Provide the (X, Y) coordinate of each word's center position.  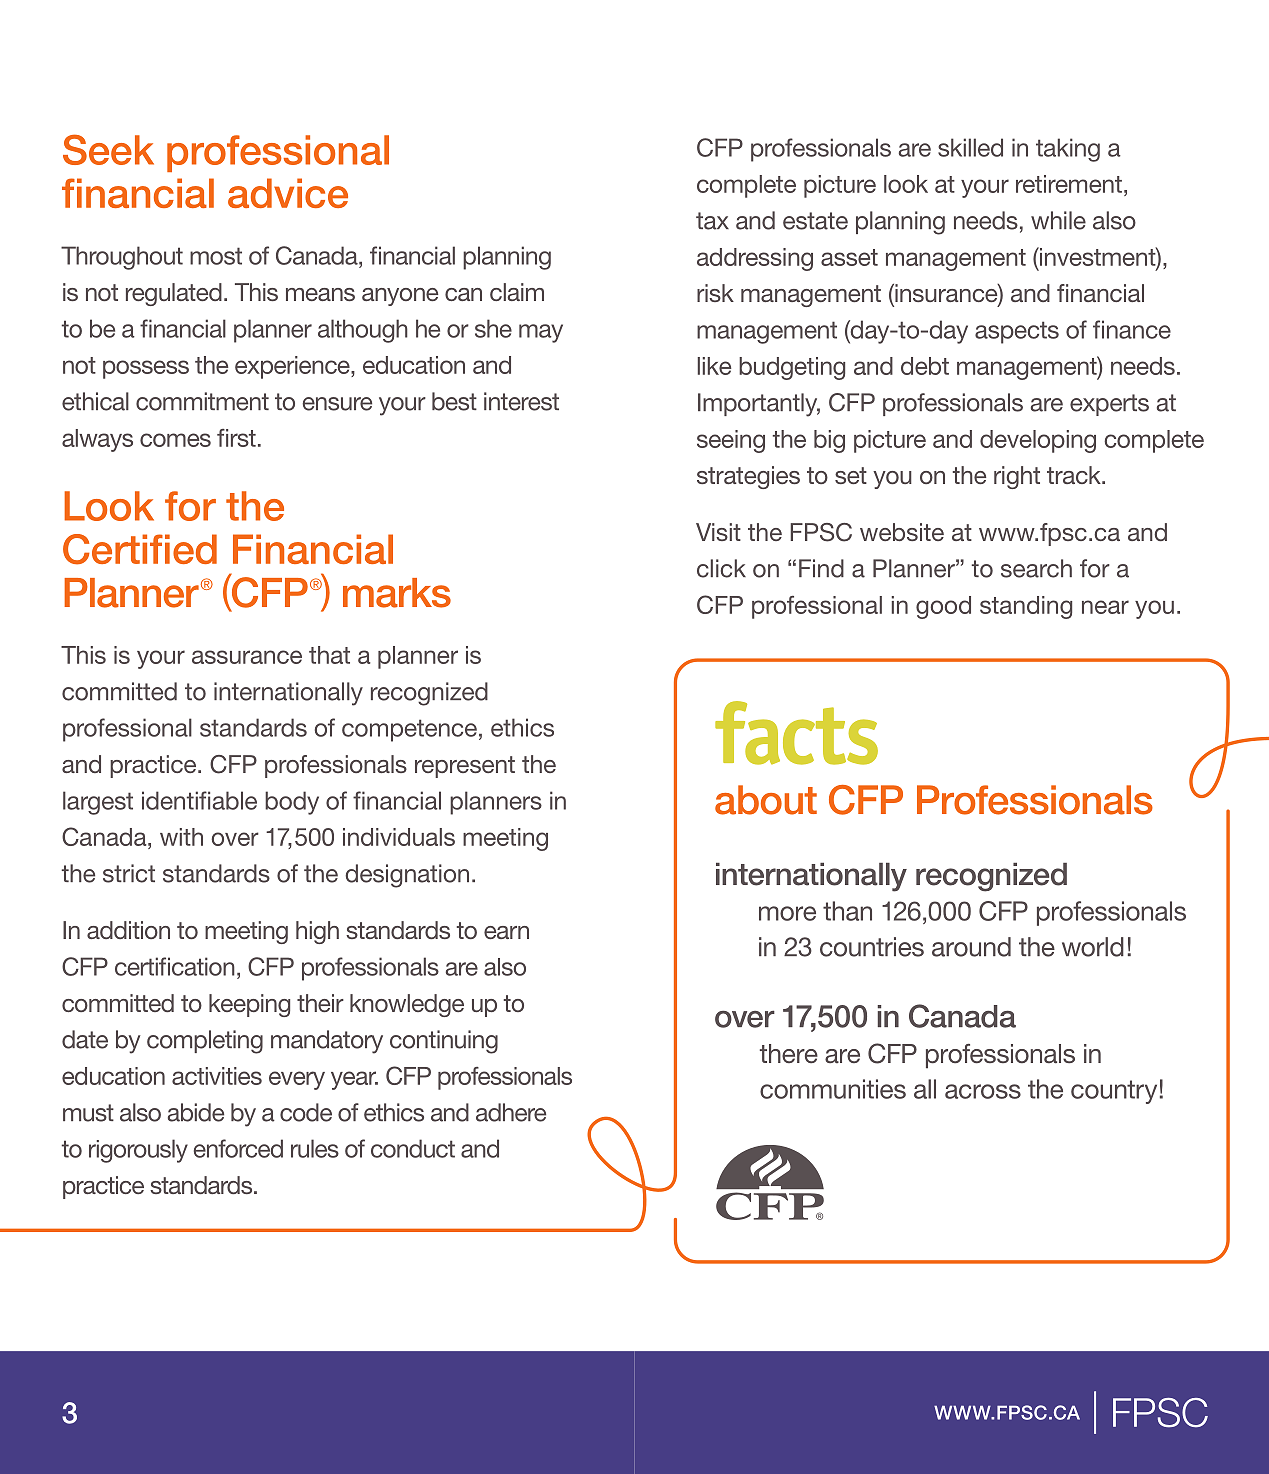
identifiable (199, 800)
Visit (718, 532)
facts (796, 733)
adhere (511, 1112)
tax (712, 221)
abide (196, 1112)
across (983, 1091)
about (766, 800)
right (1017, 477)
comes (175, 440)
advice (288, 193)
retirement (1069, 184)
